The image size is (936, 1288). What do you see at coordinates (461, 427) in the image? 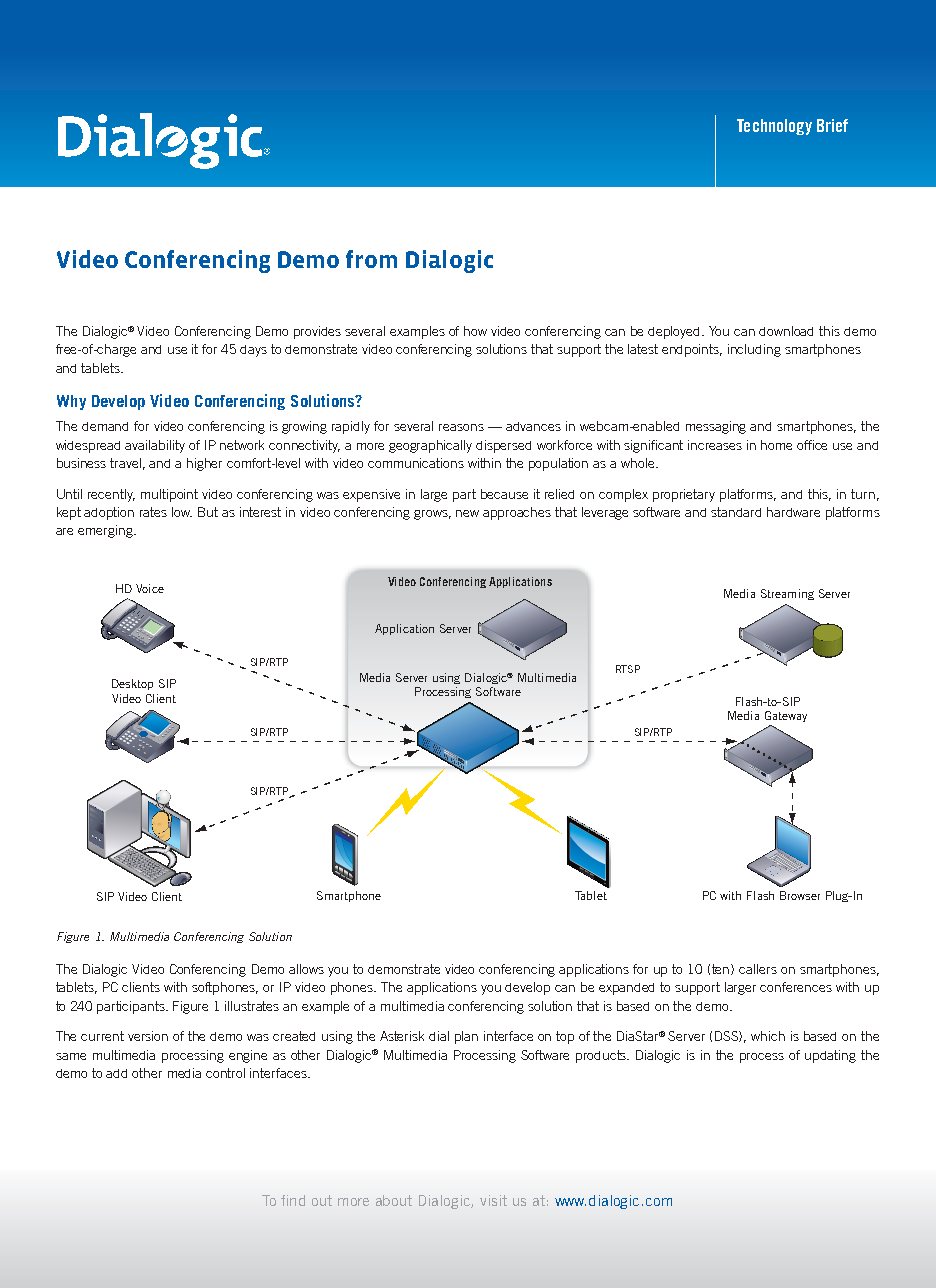
I see `reasons` at bounding box center [461, 427].
